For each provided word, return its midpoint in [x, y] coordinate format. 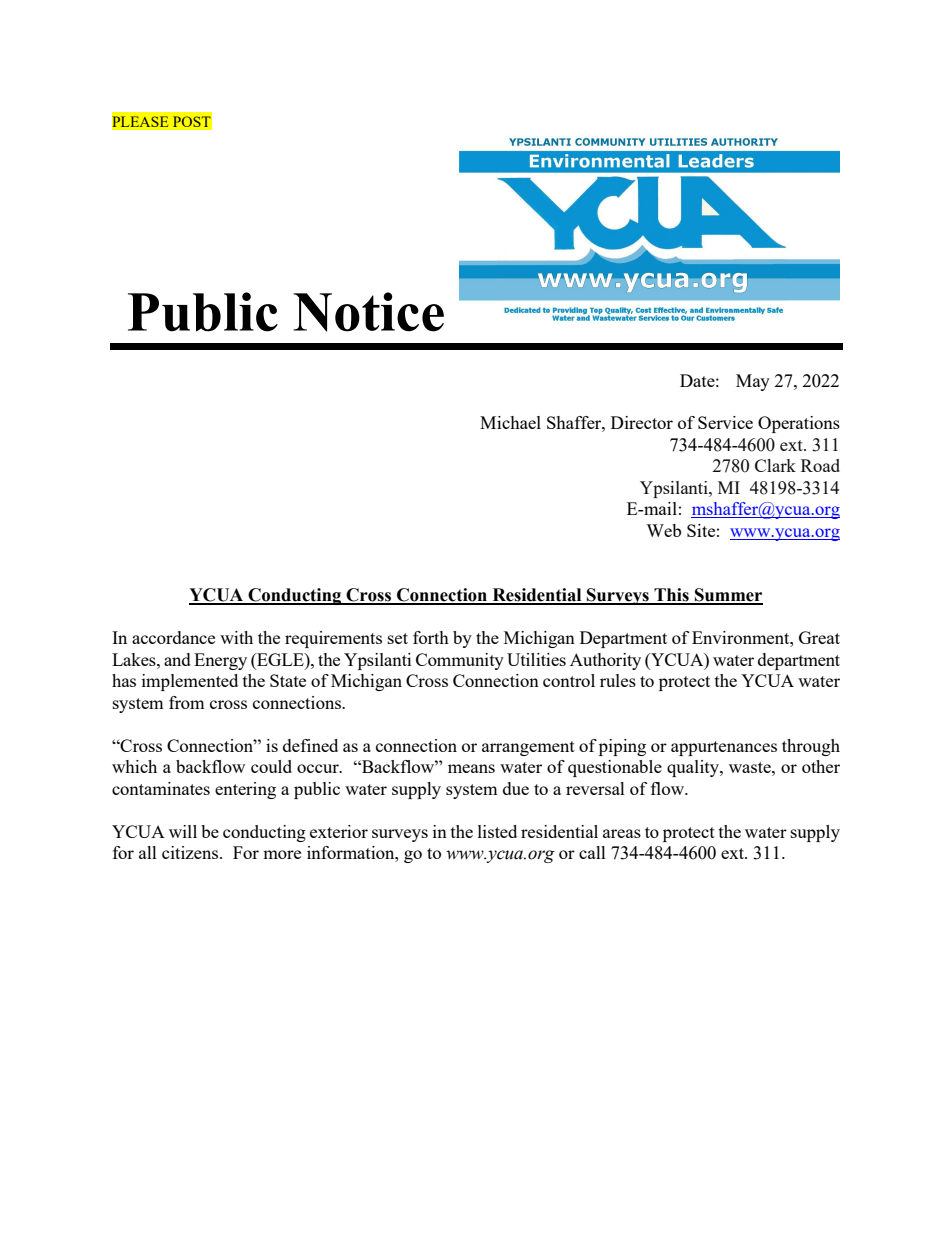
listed [497, 831]
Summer [728, 596]
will [183, 831]
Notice [368, 312]
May [753, 382]
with [236, 637]
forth [431, 637]
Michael [510, 422]
